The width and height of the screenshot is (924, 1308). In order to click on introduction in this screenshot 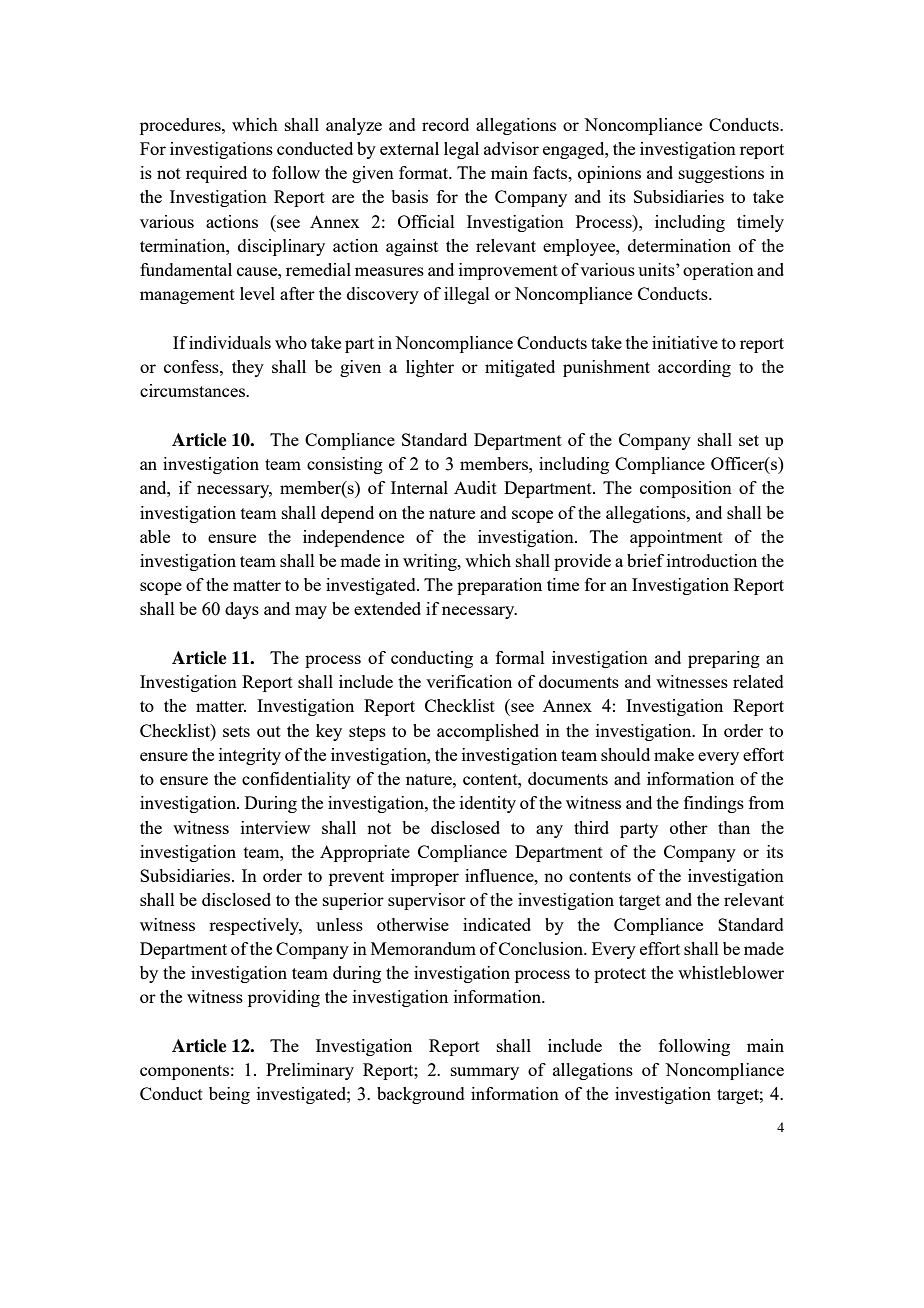, I will do `click(712, 560)`.
